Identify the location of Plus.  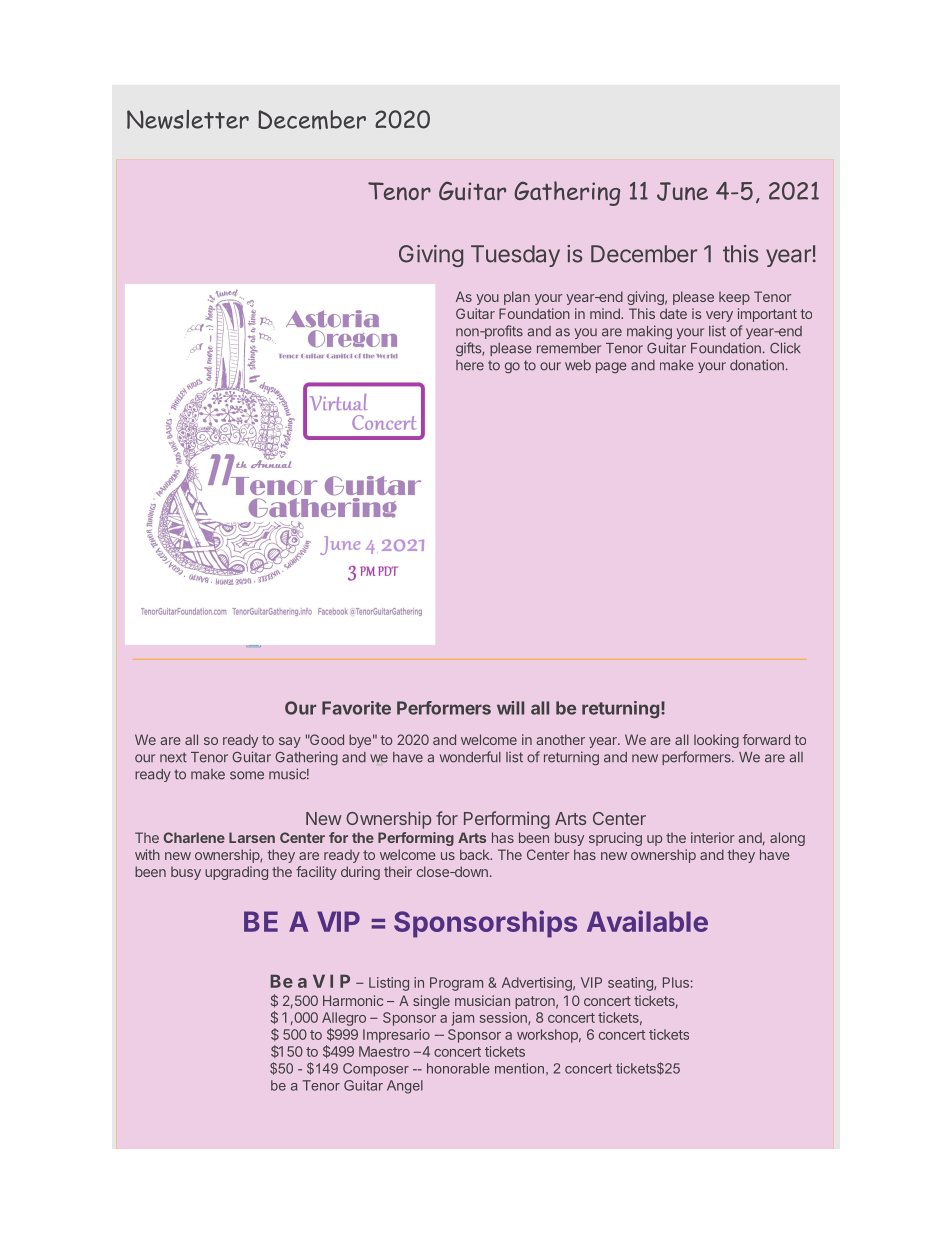
(676, 982).
